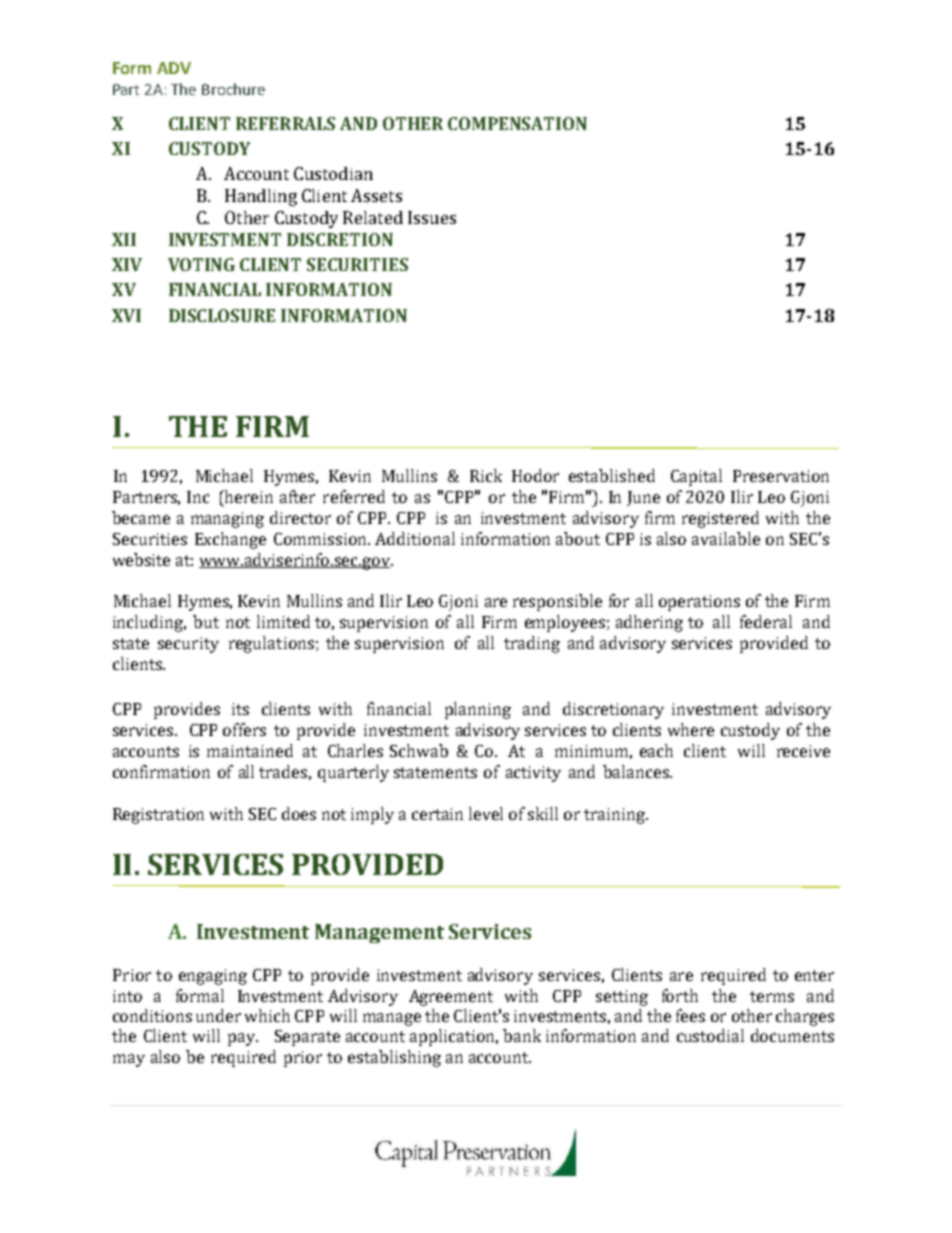 The height and width of the document is (1233, 952). I want to click on COMPENSATION, so click(517, 123).
